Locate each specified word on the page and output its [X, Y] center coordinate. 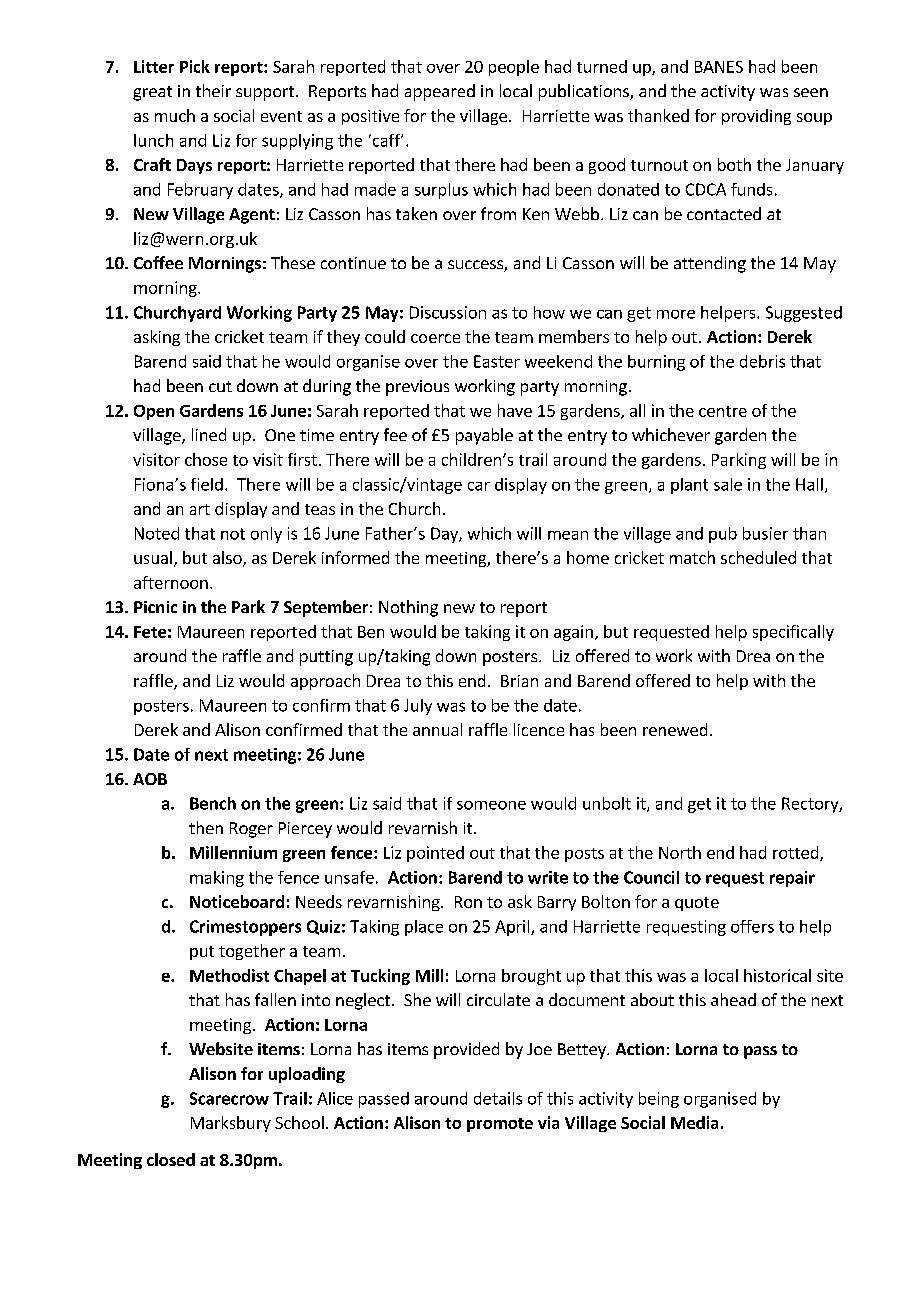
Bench [213, 803]
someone [491, 805]
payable [484, 436]
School [299, 1122]
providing [756, 117]
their [213, 90]
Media [694, 1122]
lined [209, 434]
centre [723, 411]
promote [500, 1125]
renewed [675, 729]
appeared [440, 92]
